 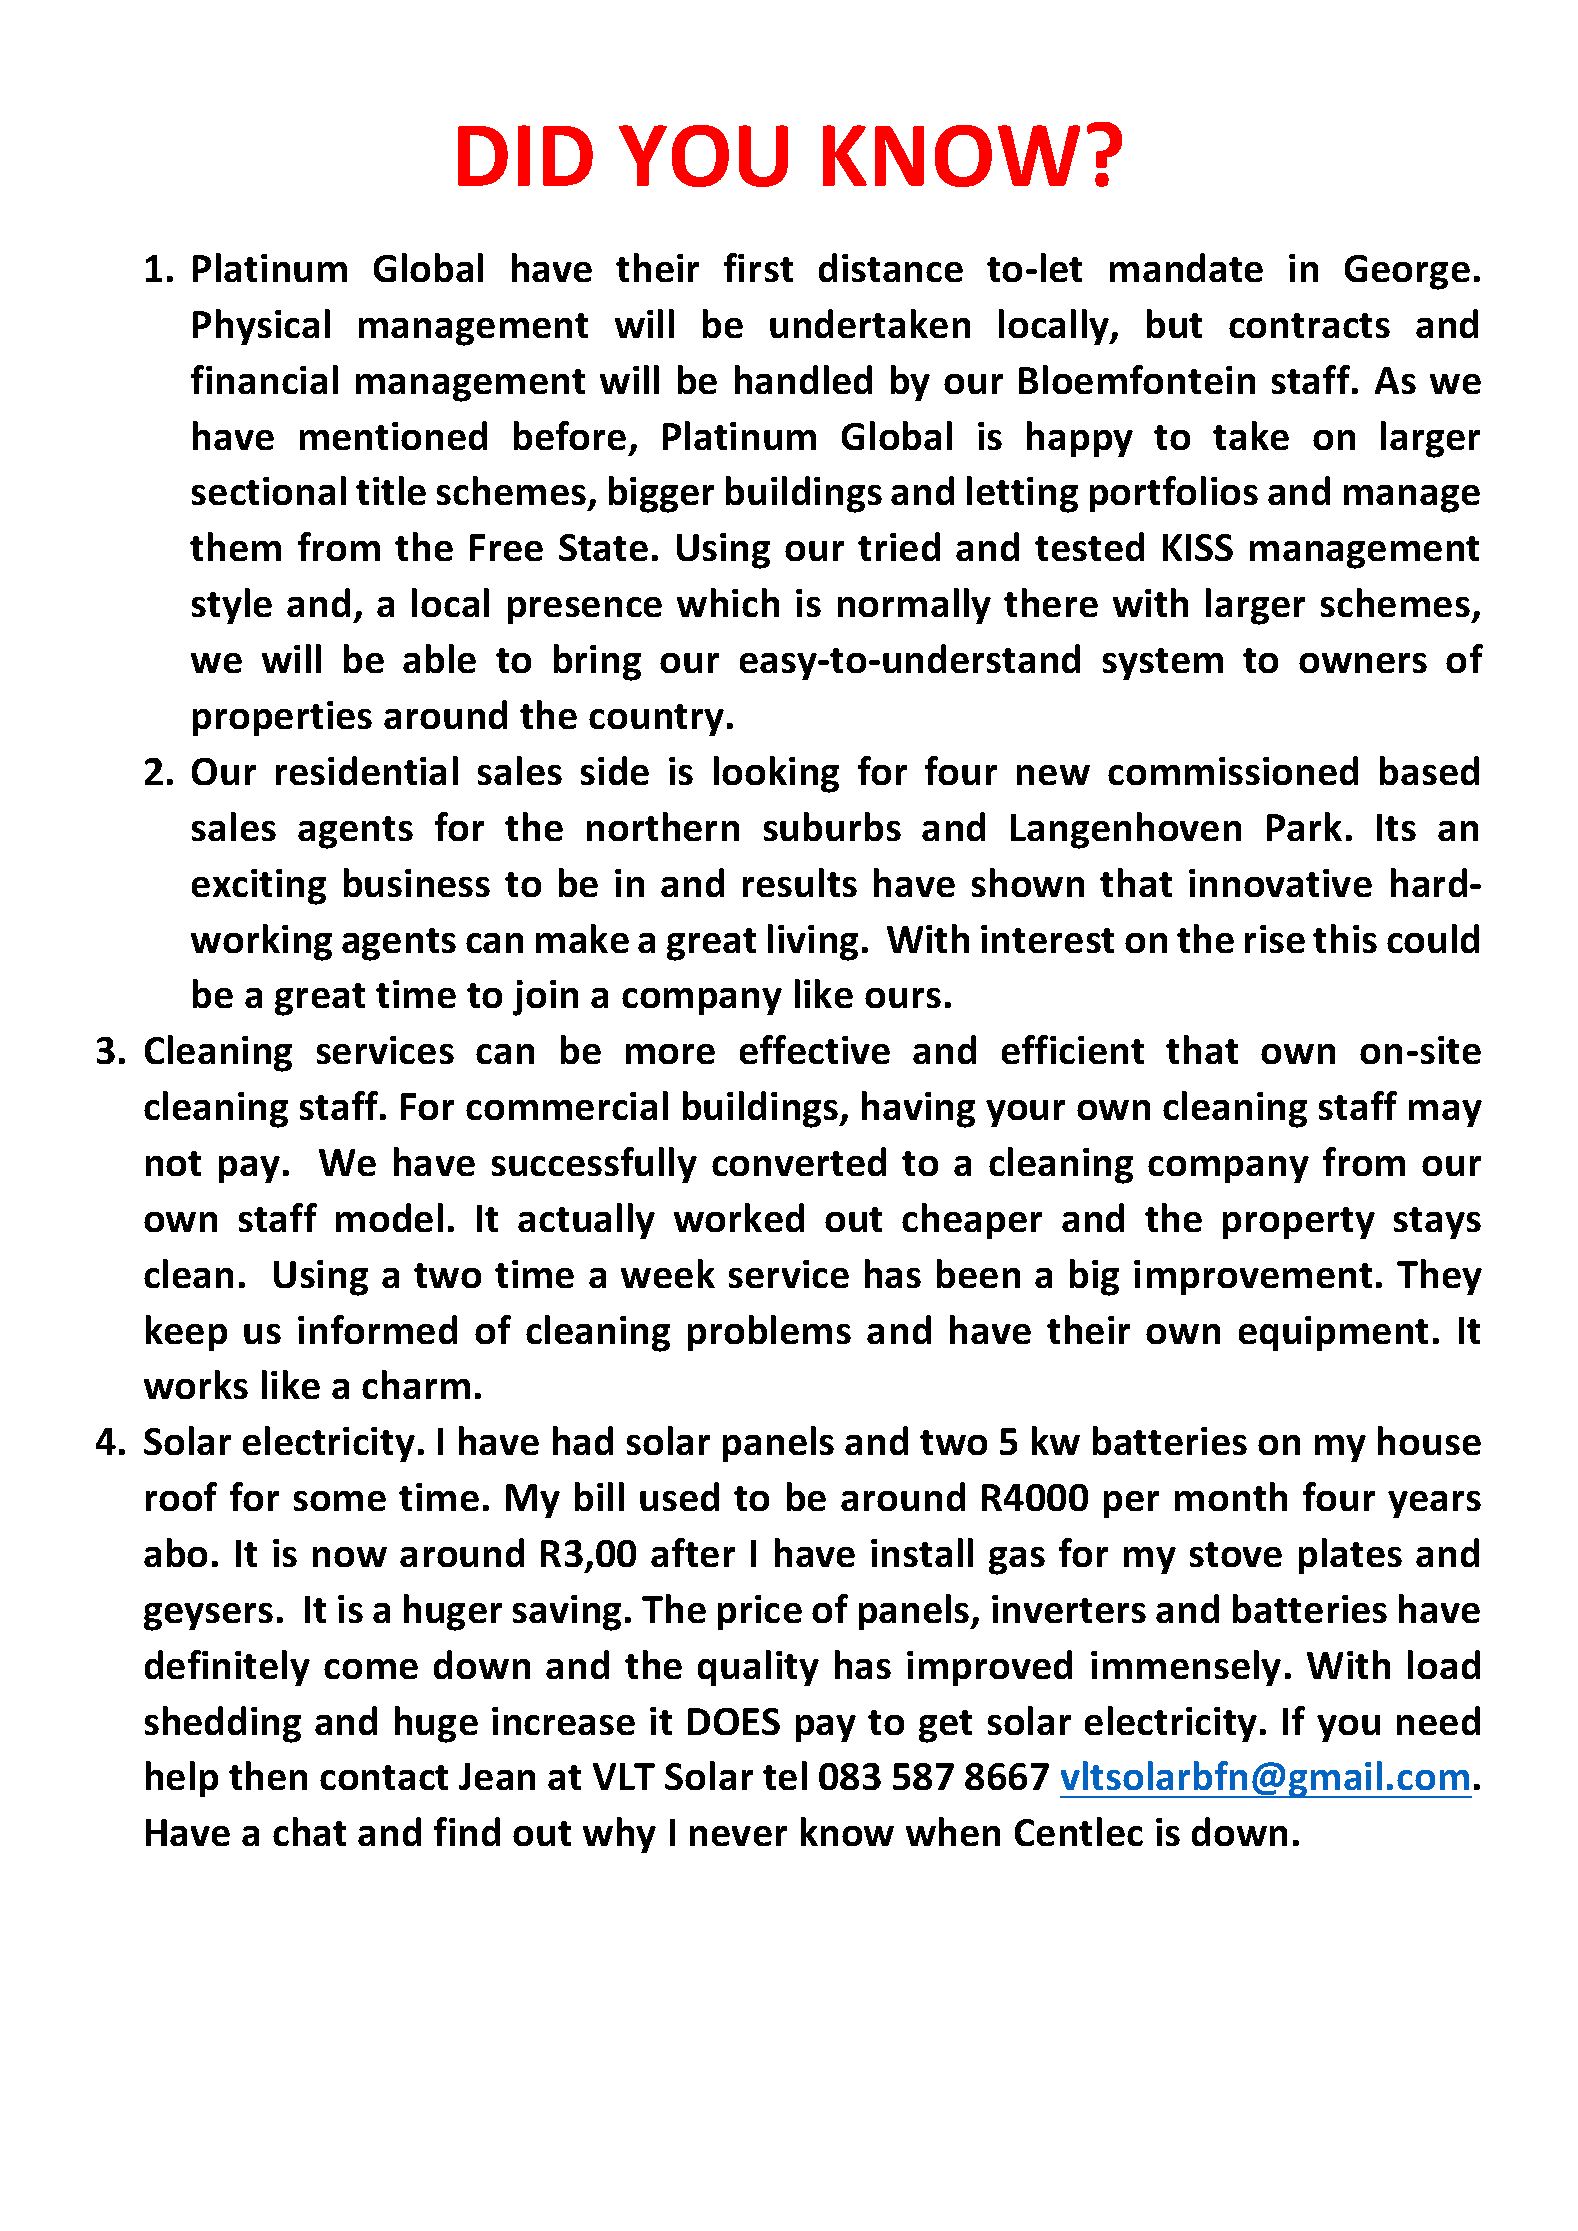 What do you see at coordinates (813, 942) in the screenshot?
I see `living` at bounding box center [813, 942].
